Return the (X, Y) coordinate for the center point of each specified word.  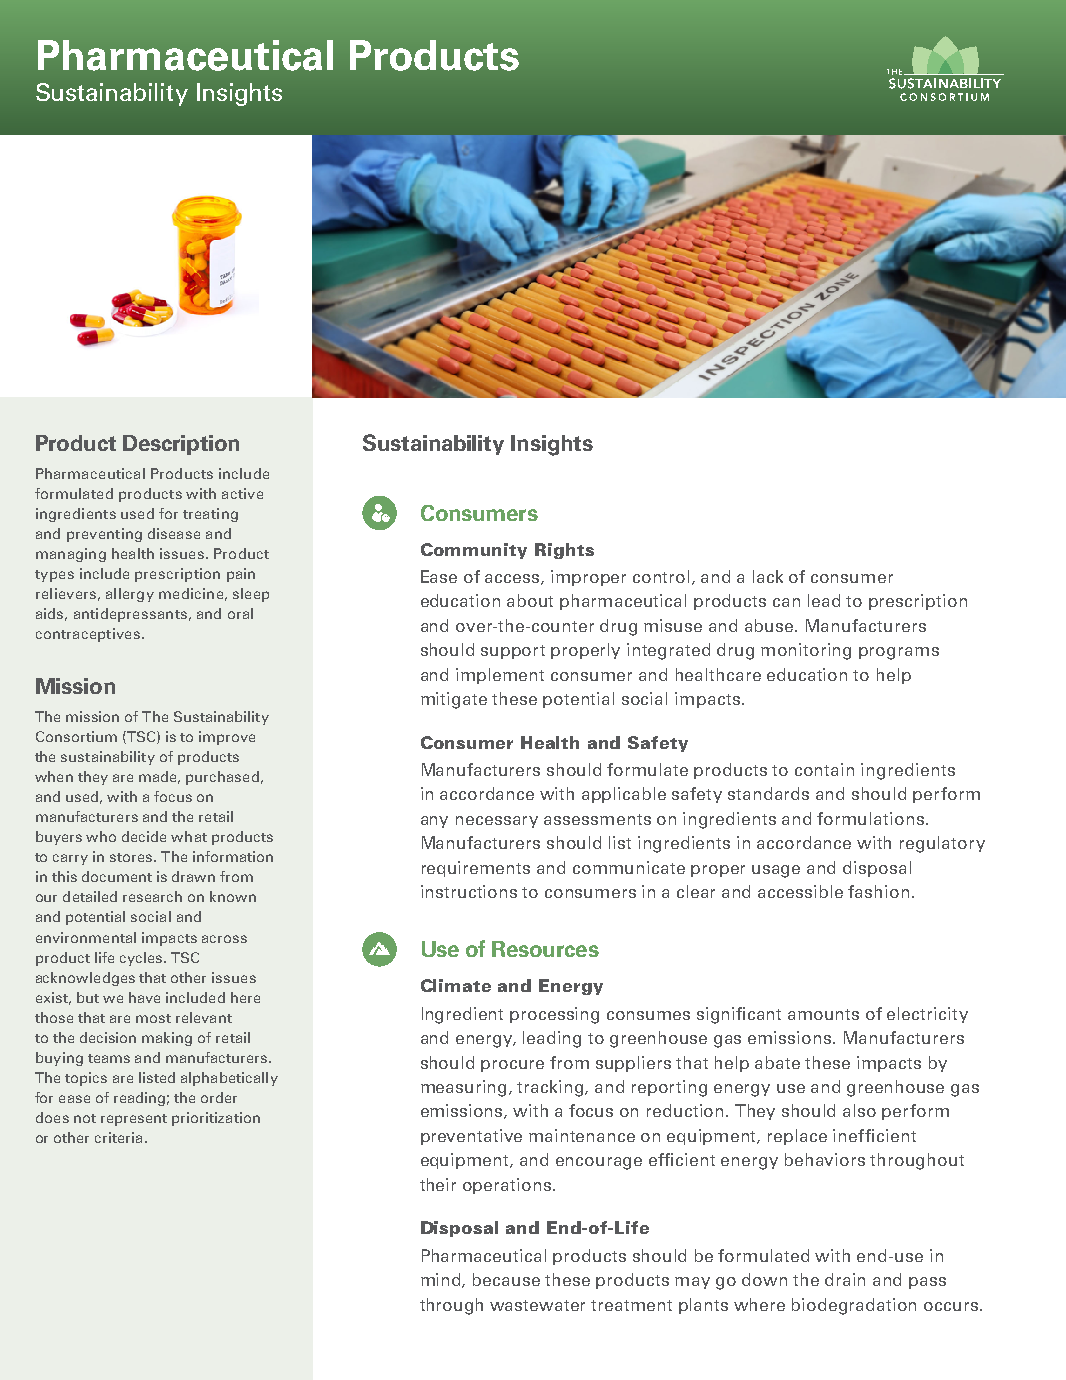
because (506, 1279)
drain (845, 1279)
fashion (878, 891)
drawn (193, 876)
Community (474, 551)
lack (768, 576)
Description (181, 445)
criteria (118, 1137)
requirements (476, 869)
